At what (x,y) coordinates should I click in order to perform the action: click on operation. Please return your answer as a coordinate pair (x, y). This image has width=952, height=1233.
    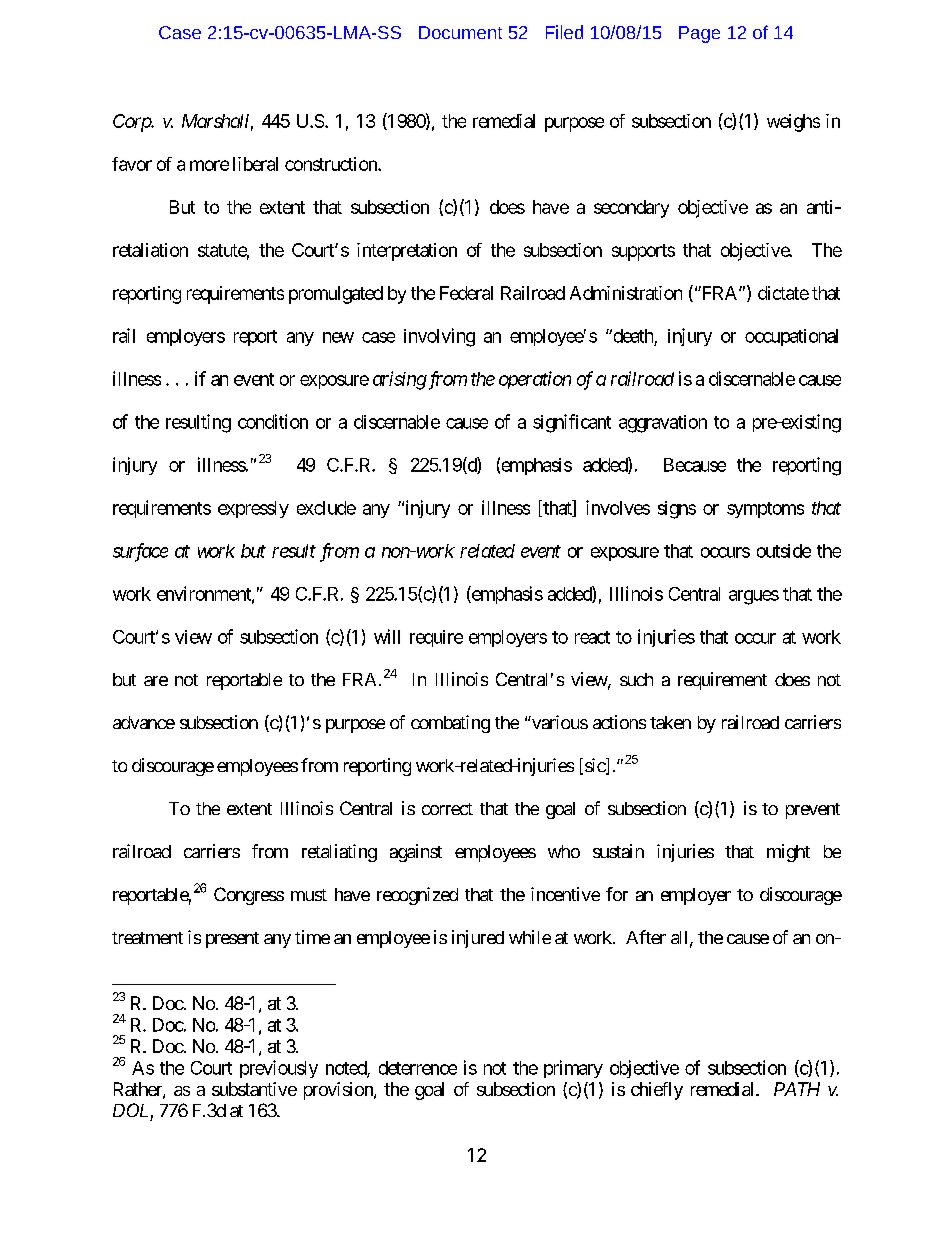
    Looking at the image, I should click on (535, 380).
